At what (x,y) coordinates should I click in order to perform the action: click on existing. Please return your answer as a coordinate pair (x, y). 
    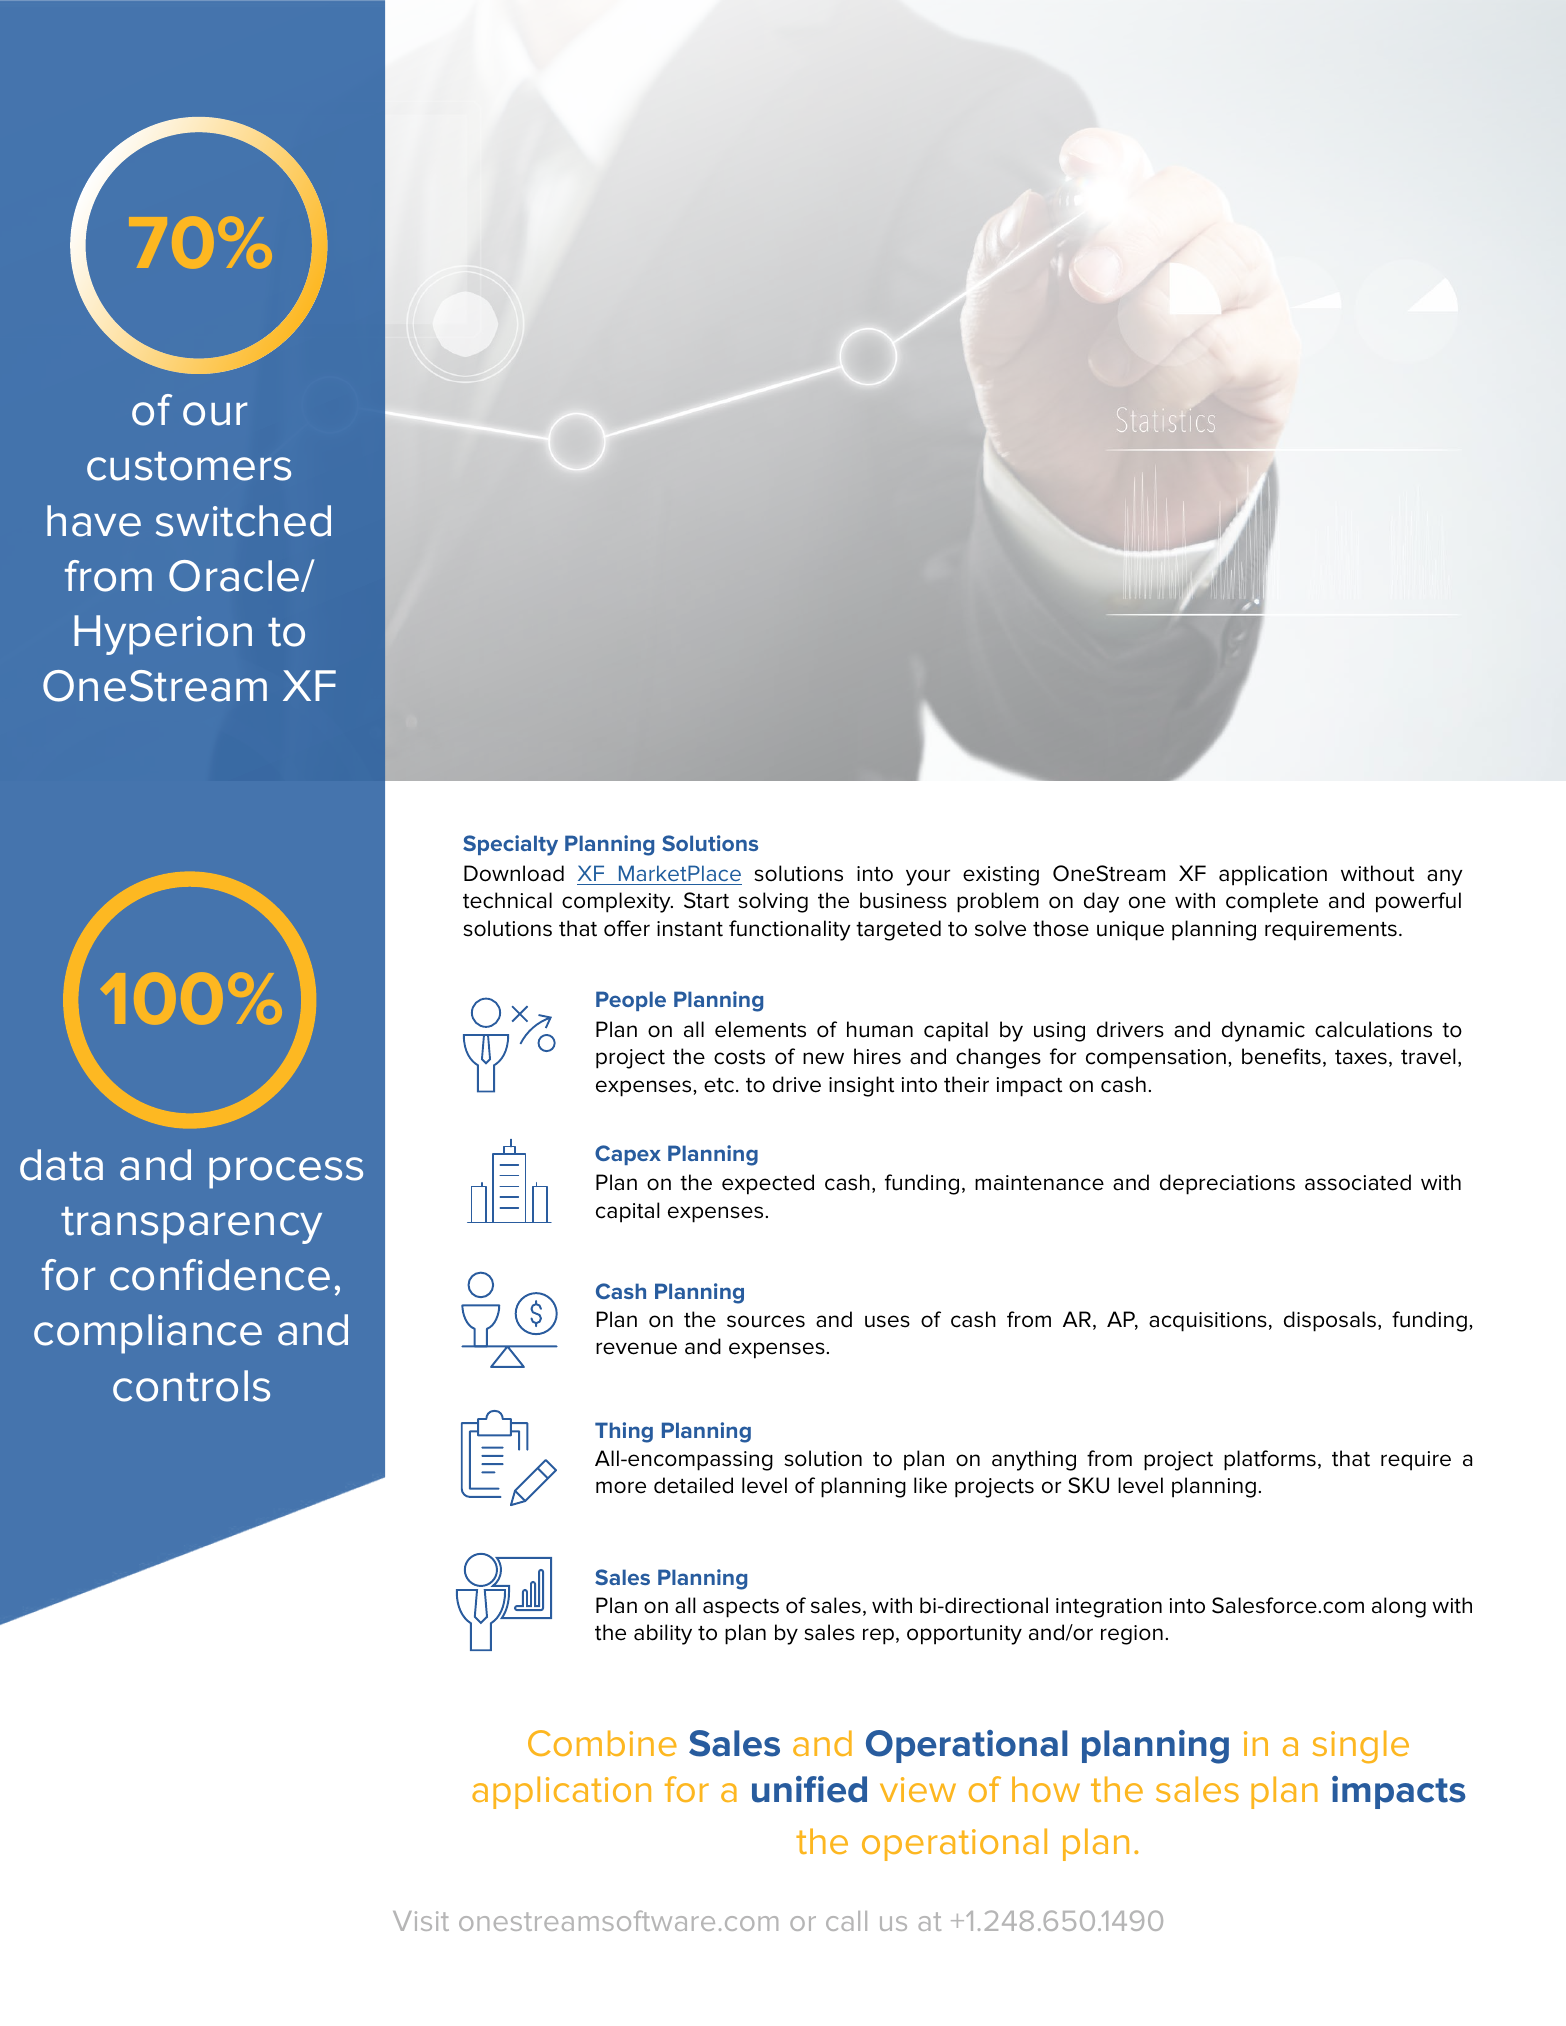
    Looking at the image, I should click on (1001, 876).
